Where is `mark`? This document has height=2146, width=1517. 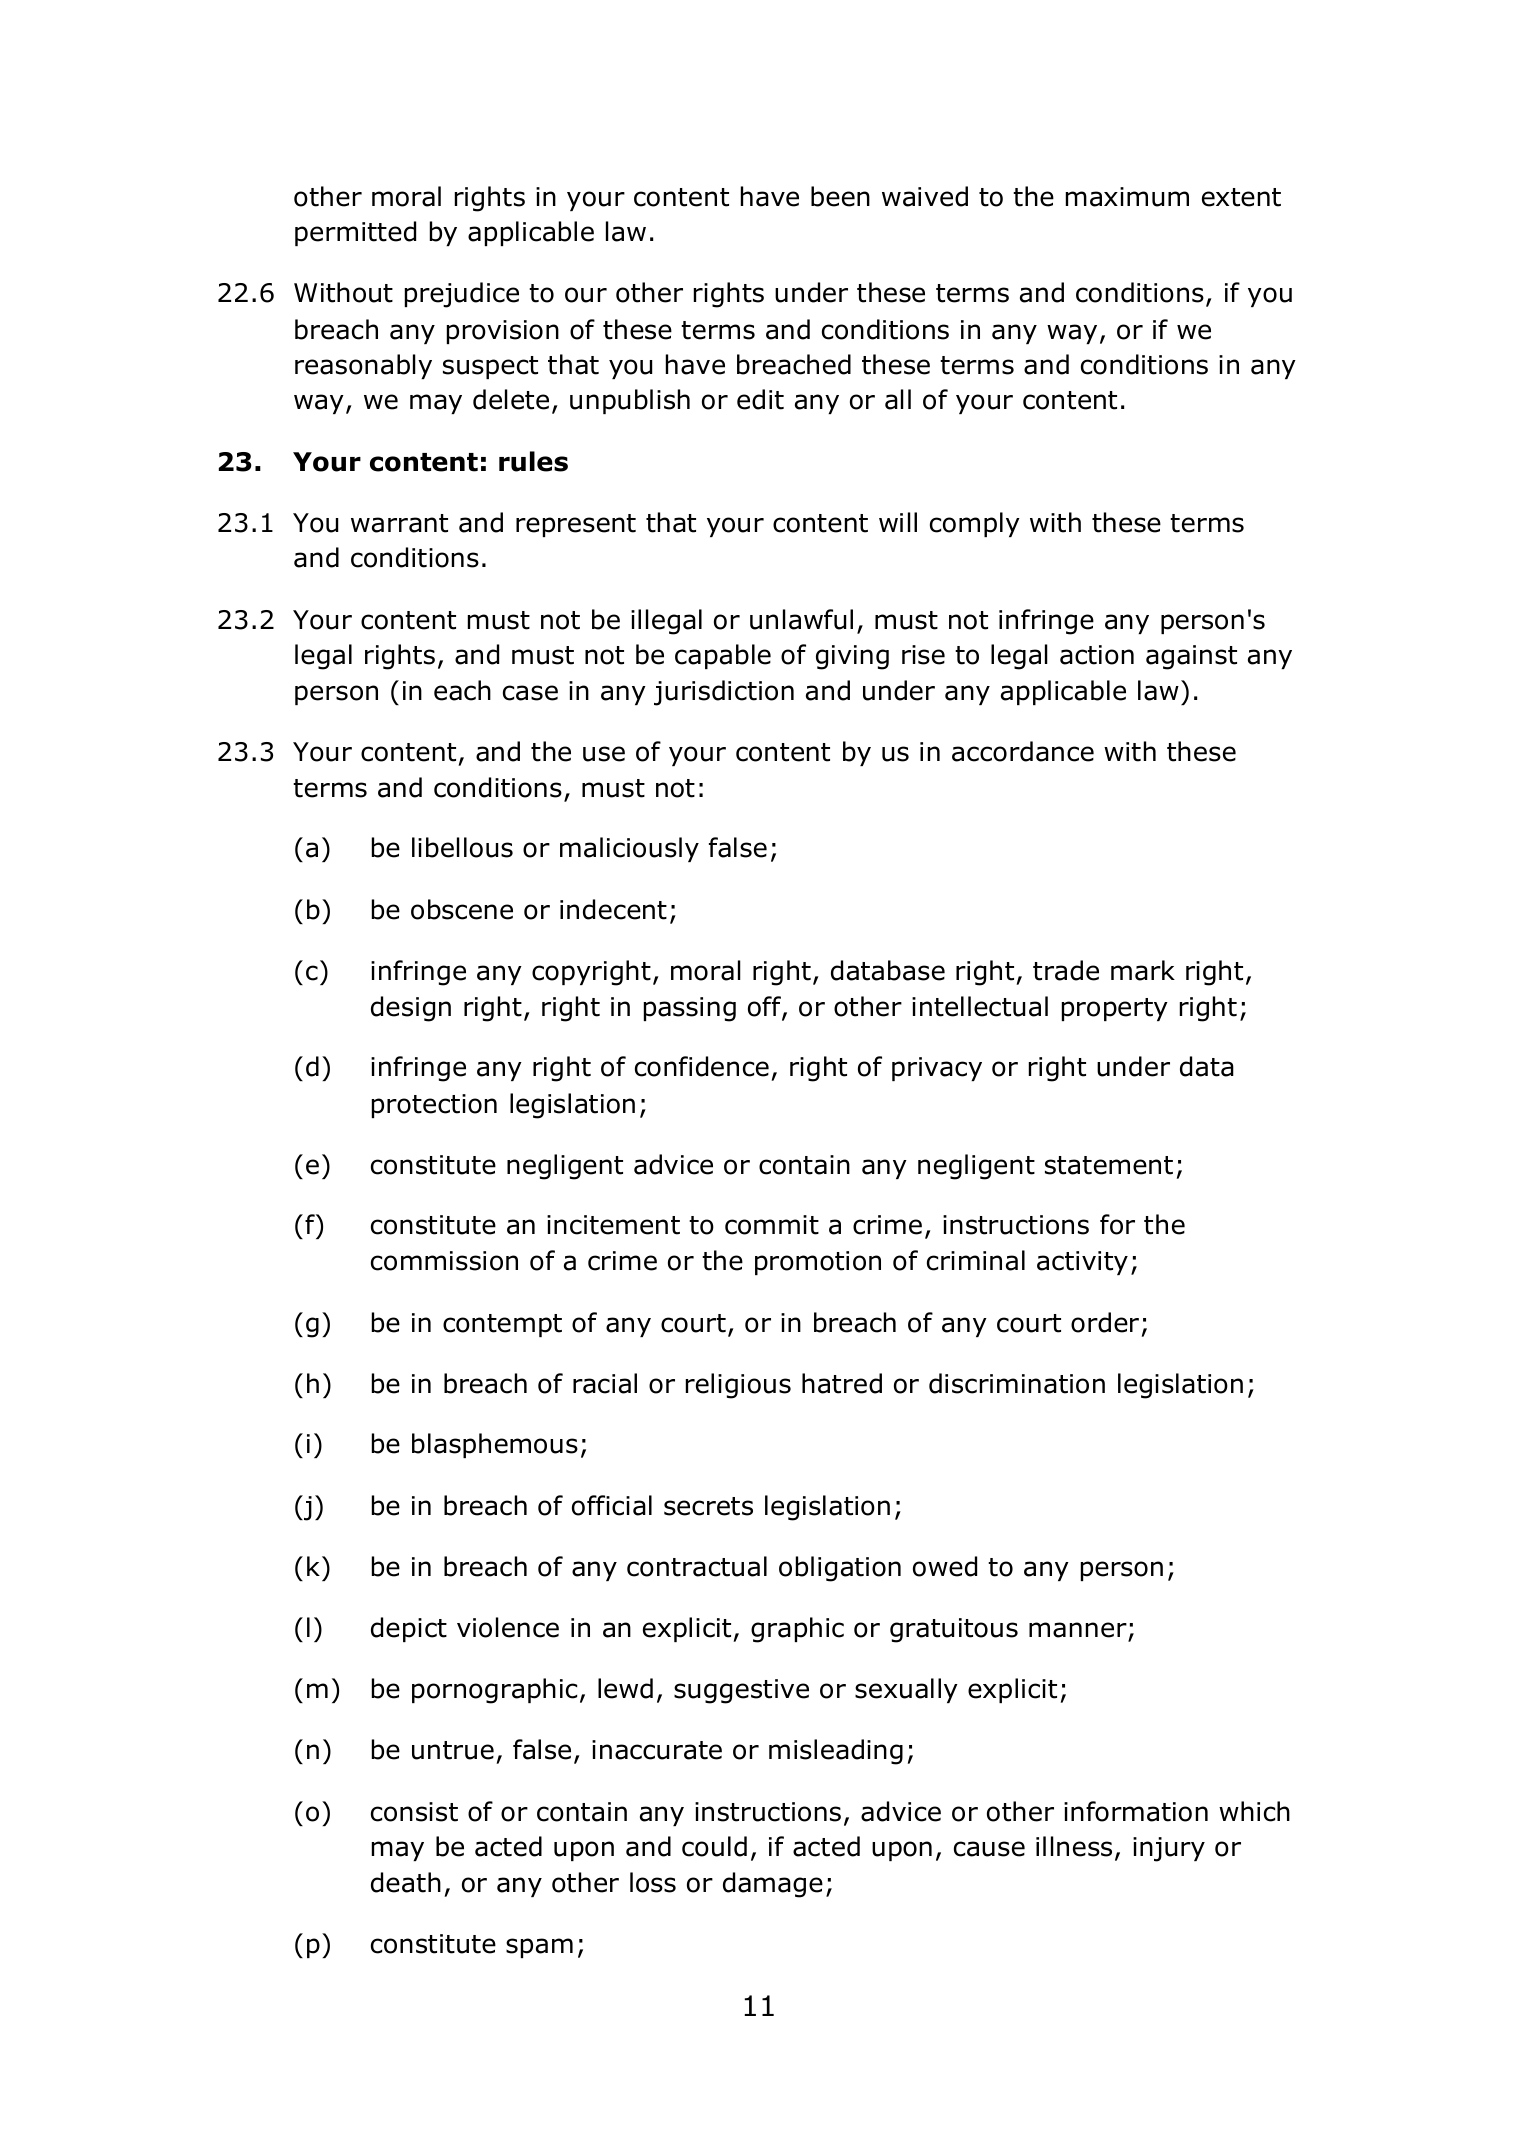 mark is located at coordinates (1143, 970).
